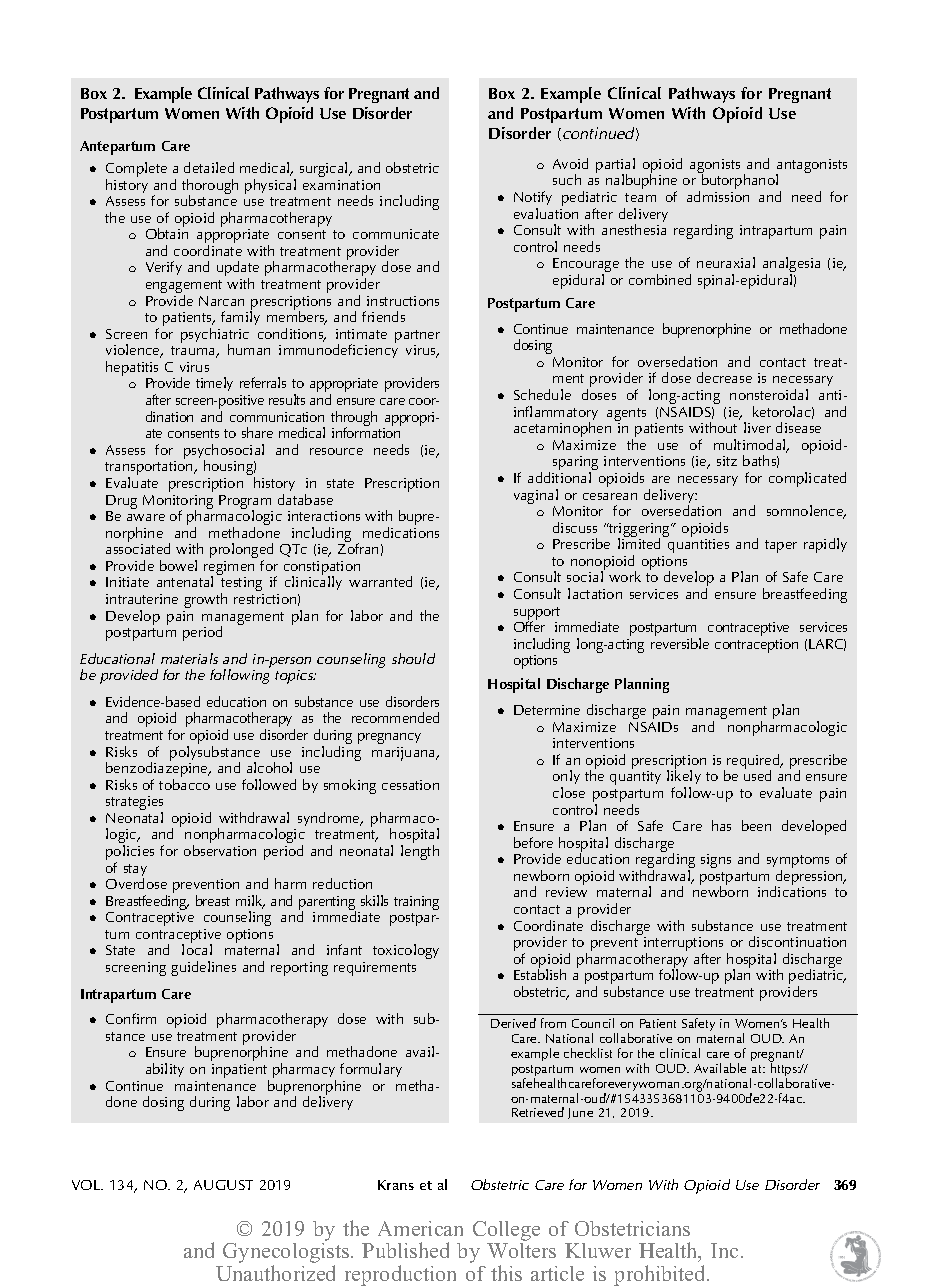  Describe the element at coordinates (718, 196) in the page. I see `admission` at that location.
